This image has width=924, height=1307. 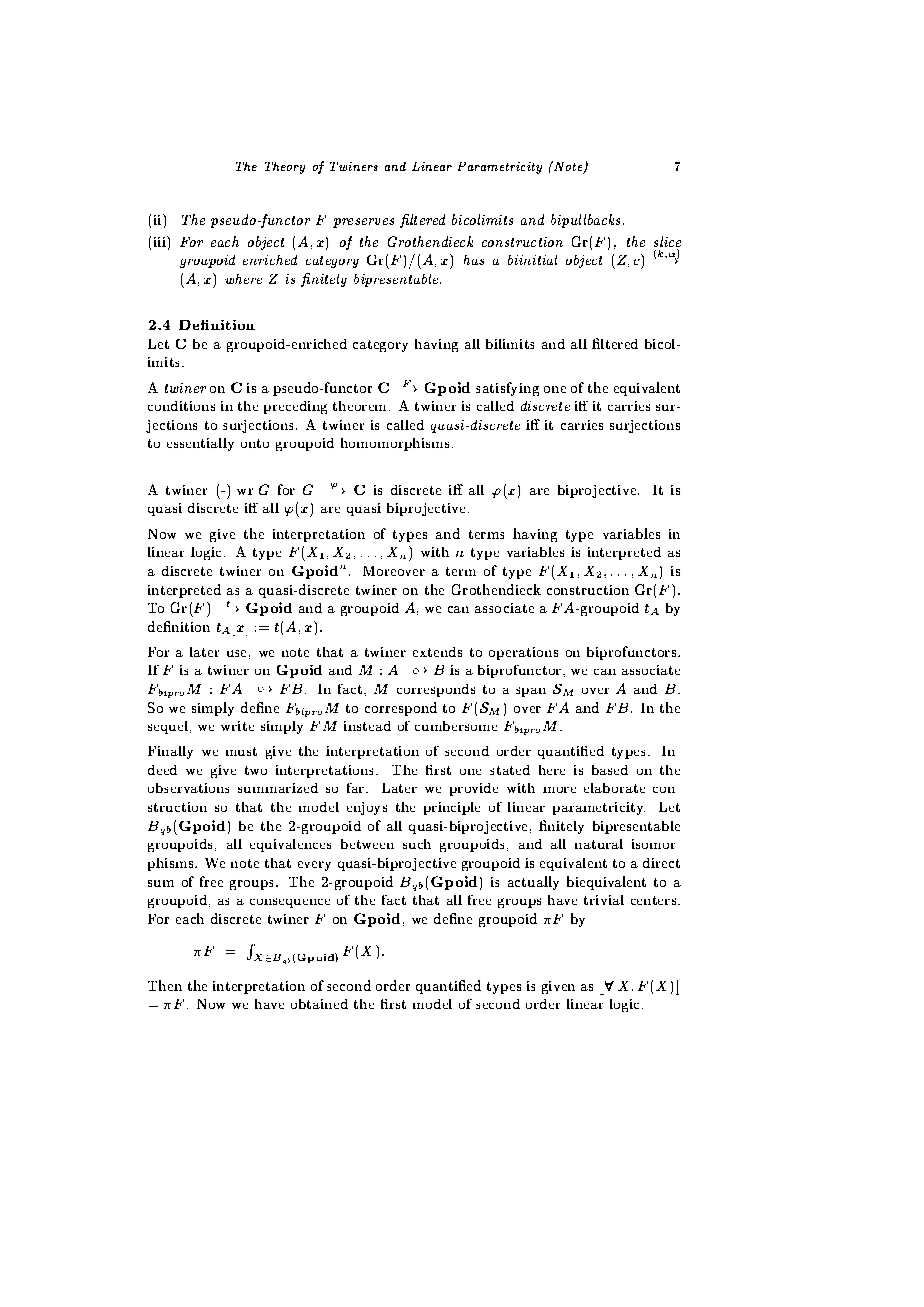 What do you see at coordinates (237, 726) in the image?
I see `write` at bounding box center [237, 726].
